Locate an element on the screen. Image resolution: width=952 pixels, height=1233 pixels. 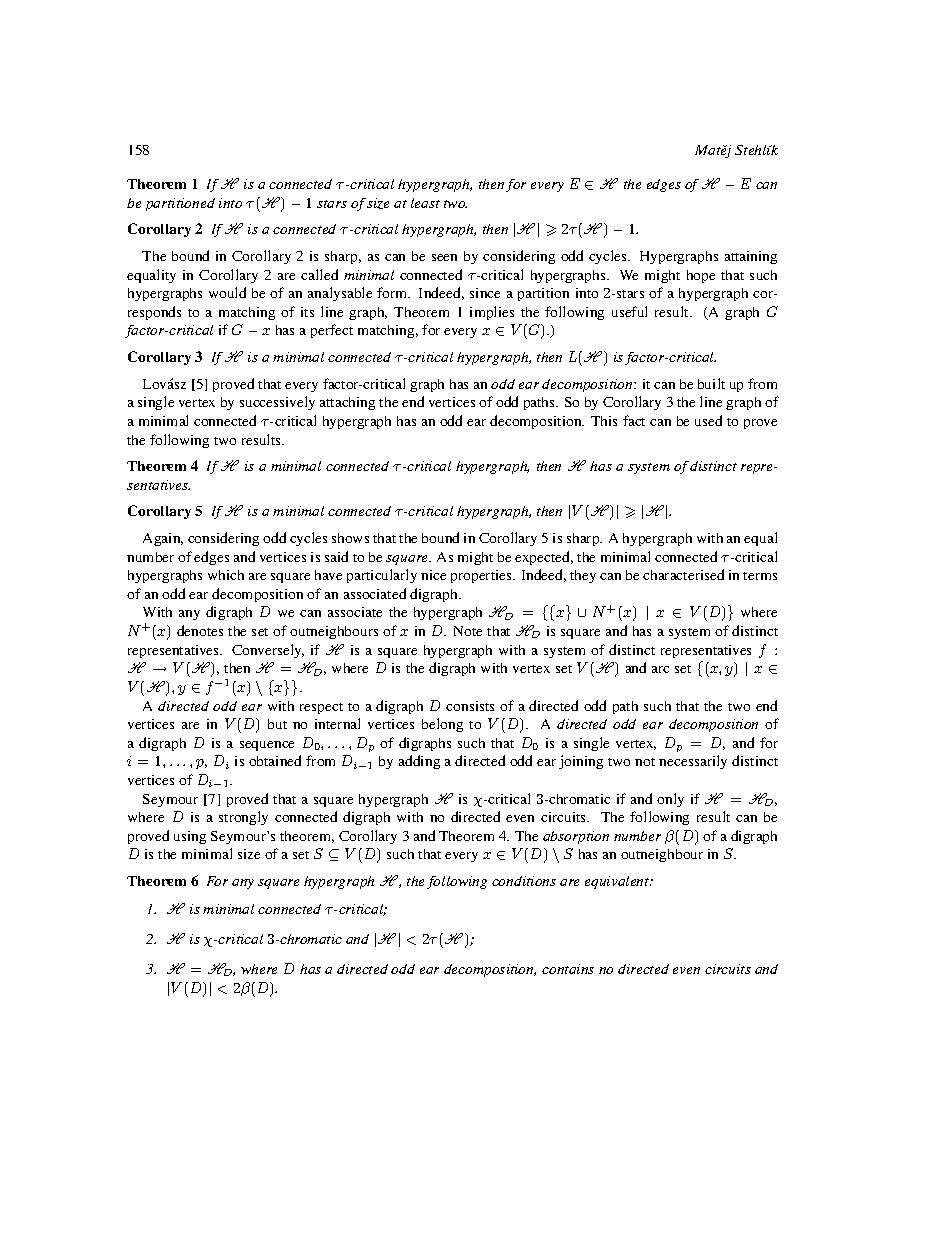
characterised is located at coordinates (683, 574).
